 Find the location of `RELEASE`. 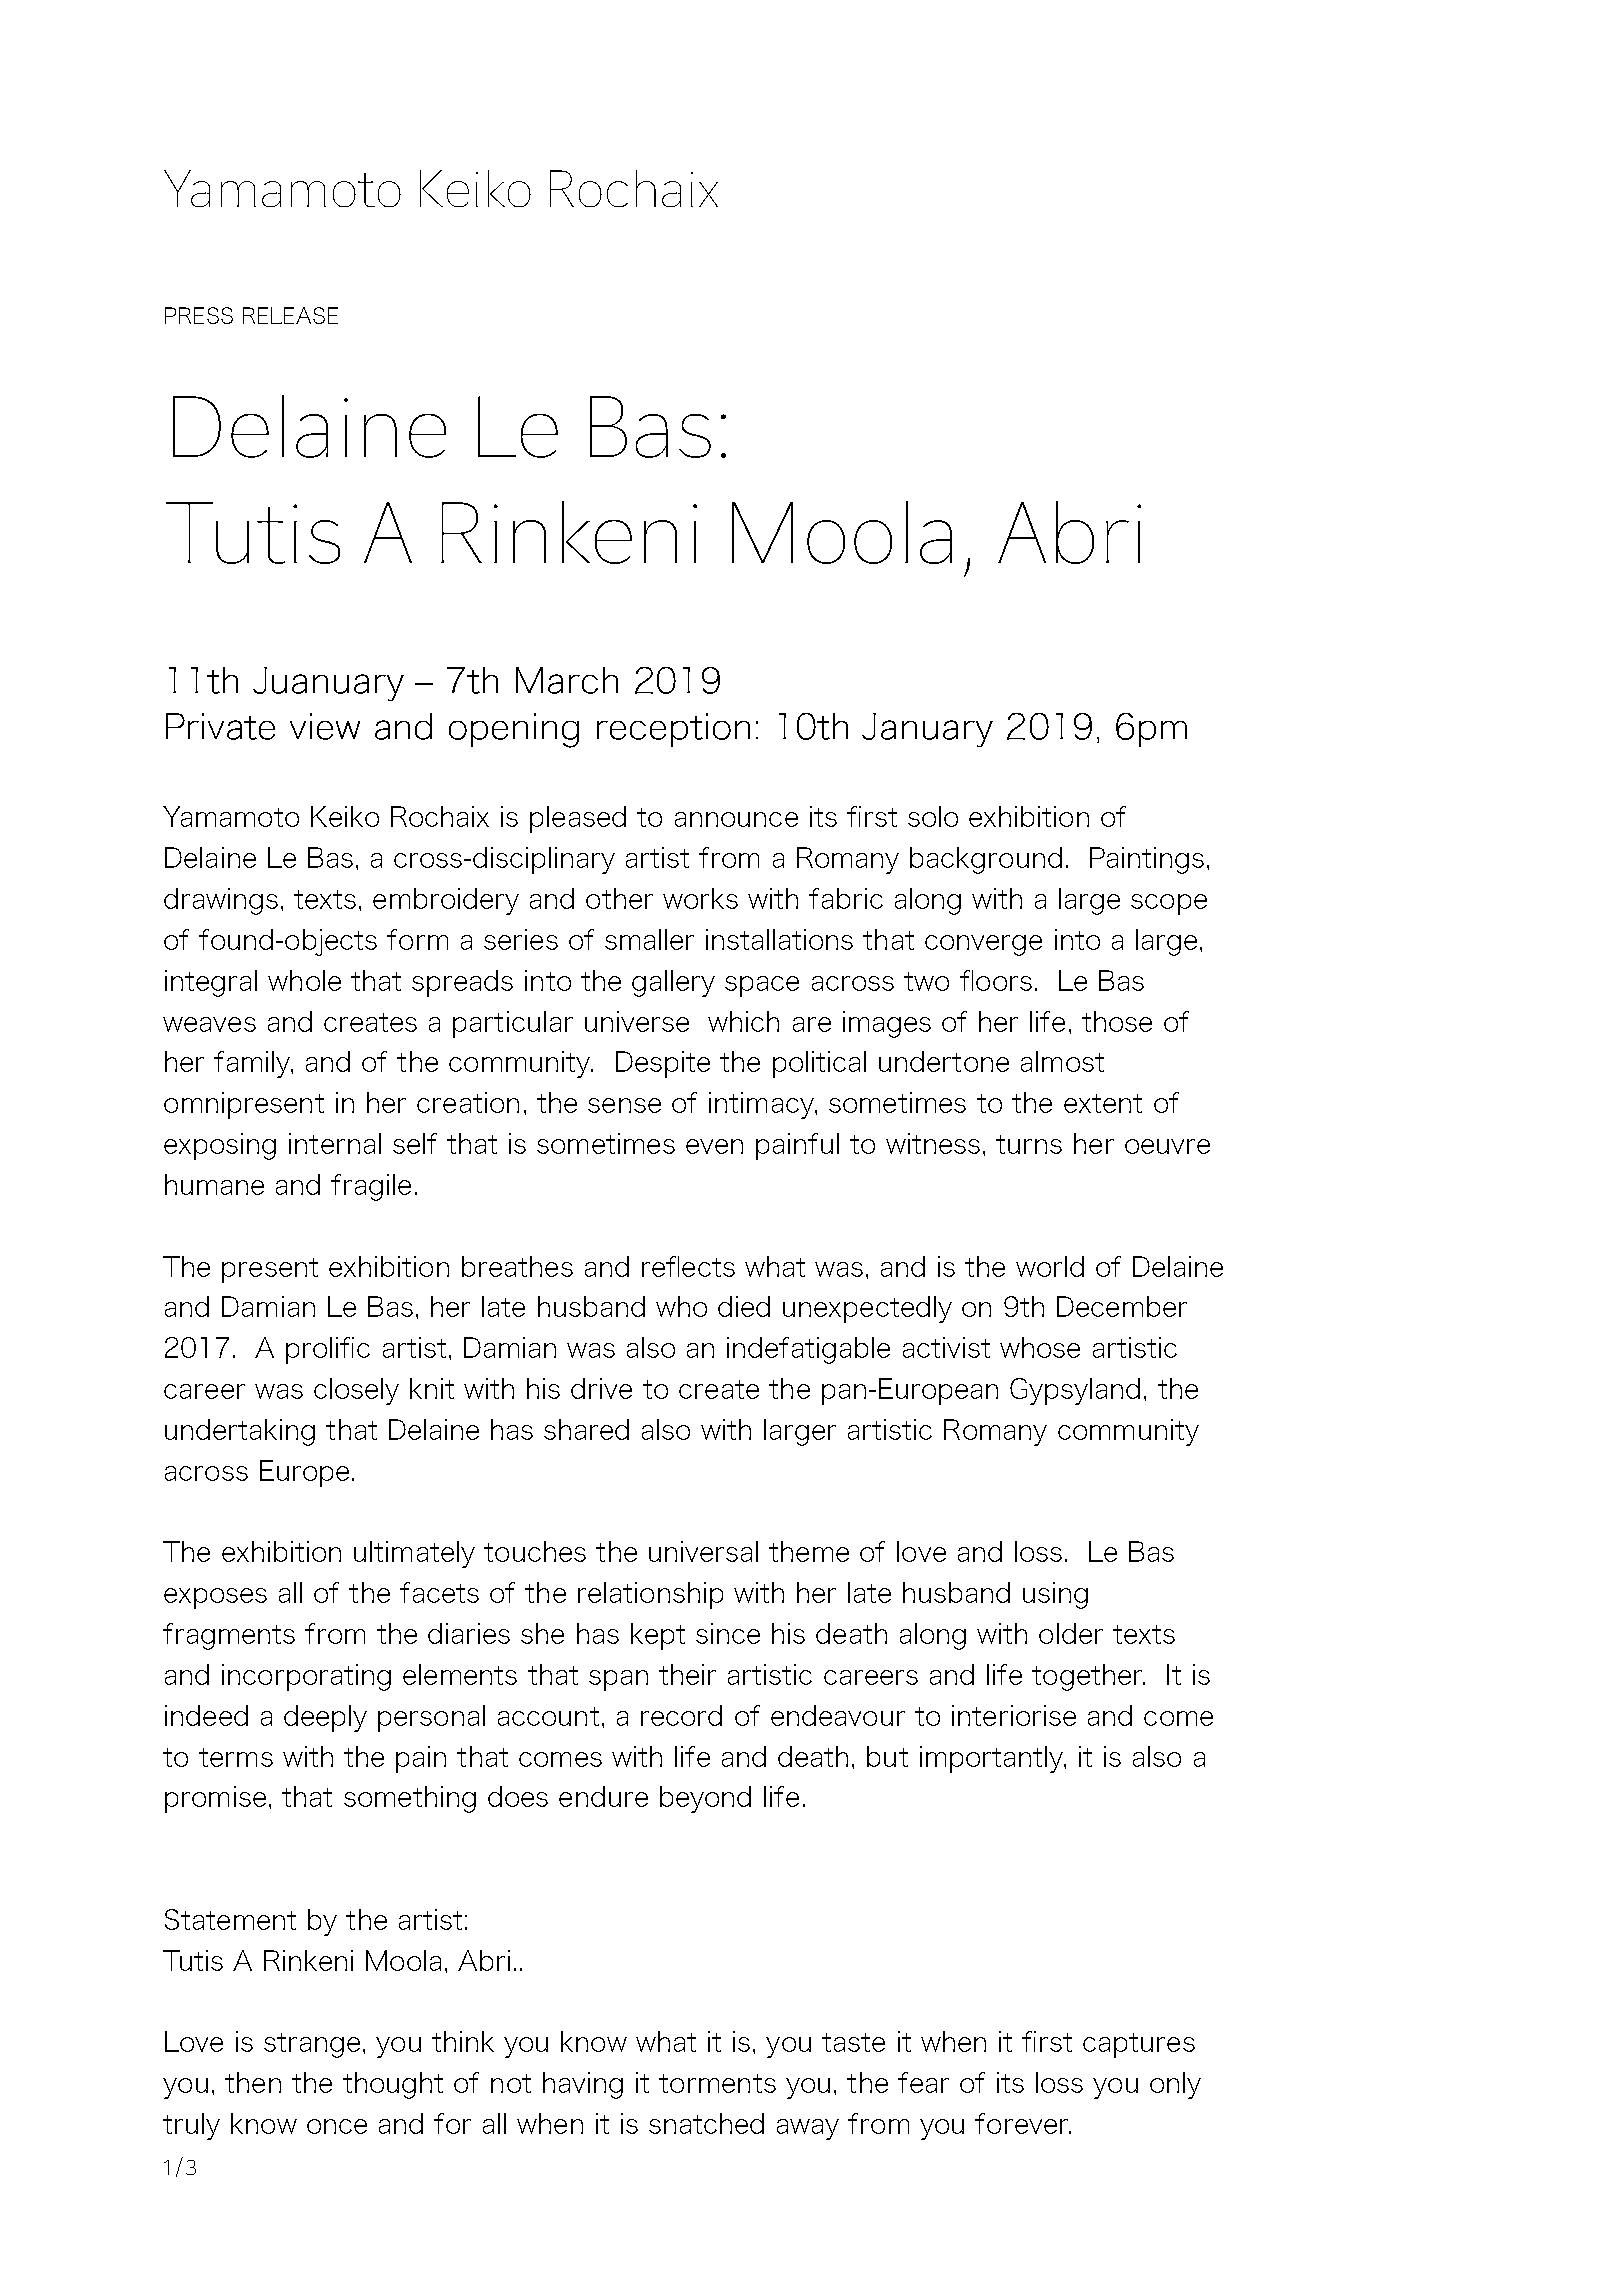

RELEASE is located at coordinates (290, 315).
